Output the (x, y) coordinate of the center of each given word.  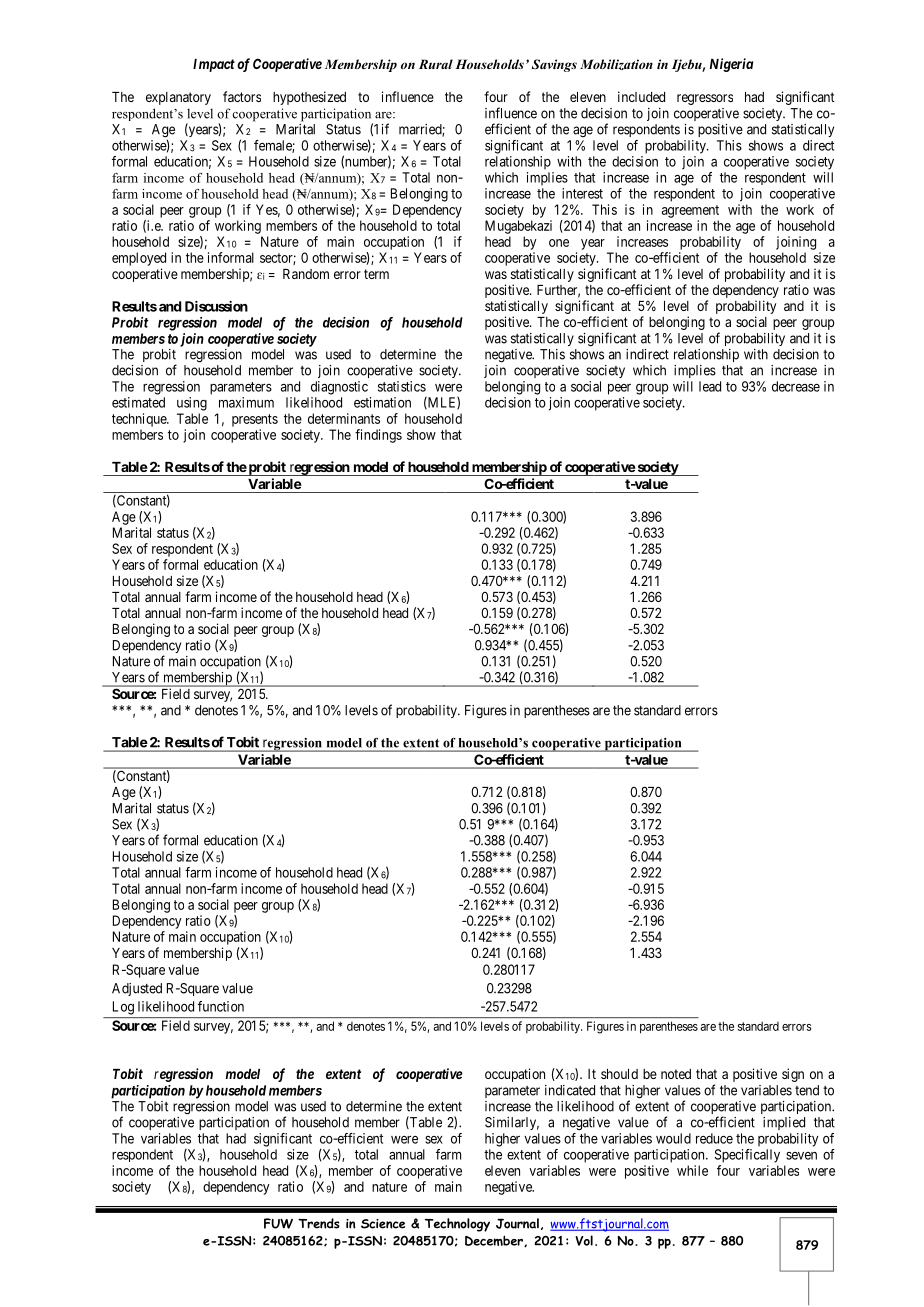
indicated (570, 1090)
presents (255, 420)
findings (378, 436)
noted (676, 1074)
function (221, 1006)
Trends (319, 1223)
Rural (436, 64)
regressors (705, 99)
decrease (796, 386)
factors (242, 96)
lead (710, 386)
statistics (402, 386)
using (192, 404)
